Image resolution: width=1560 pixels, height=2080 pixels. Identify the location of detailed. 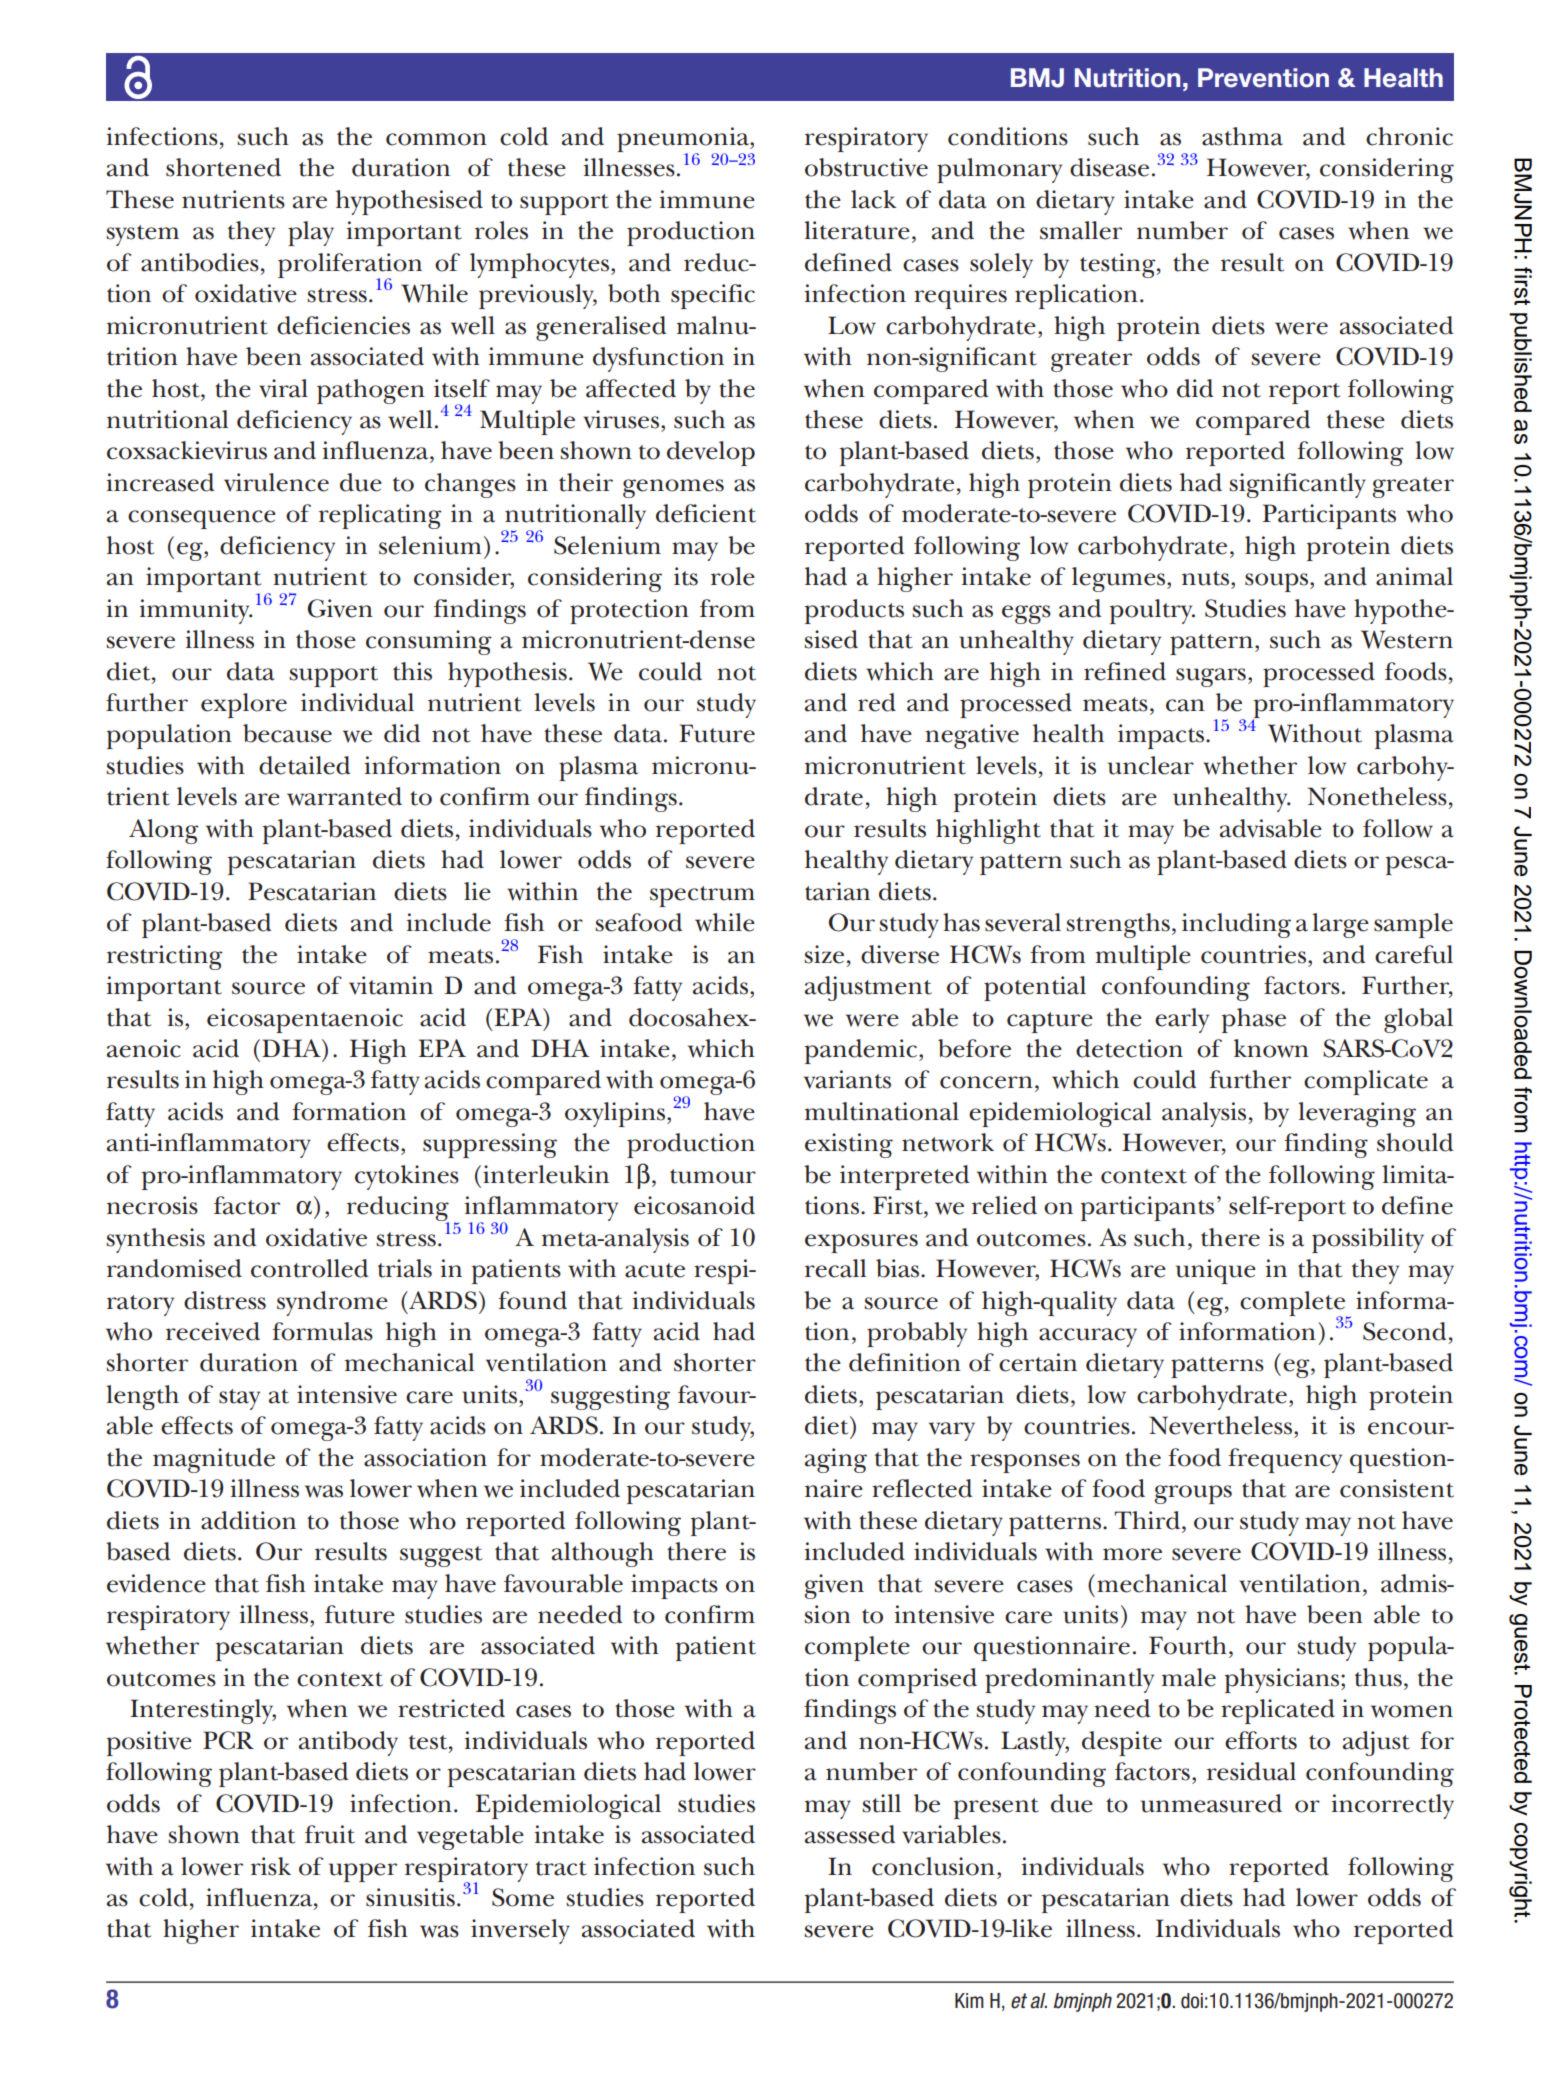
(305, 765).
